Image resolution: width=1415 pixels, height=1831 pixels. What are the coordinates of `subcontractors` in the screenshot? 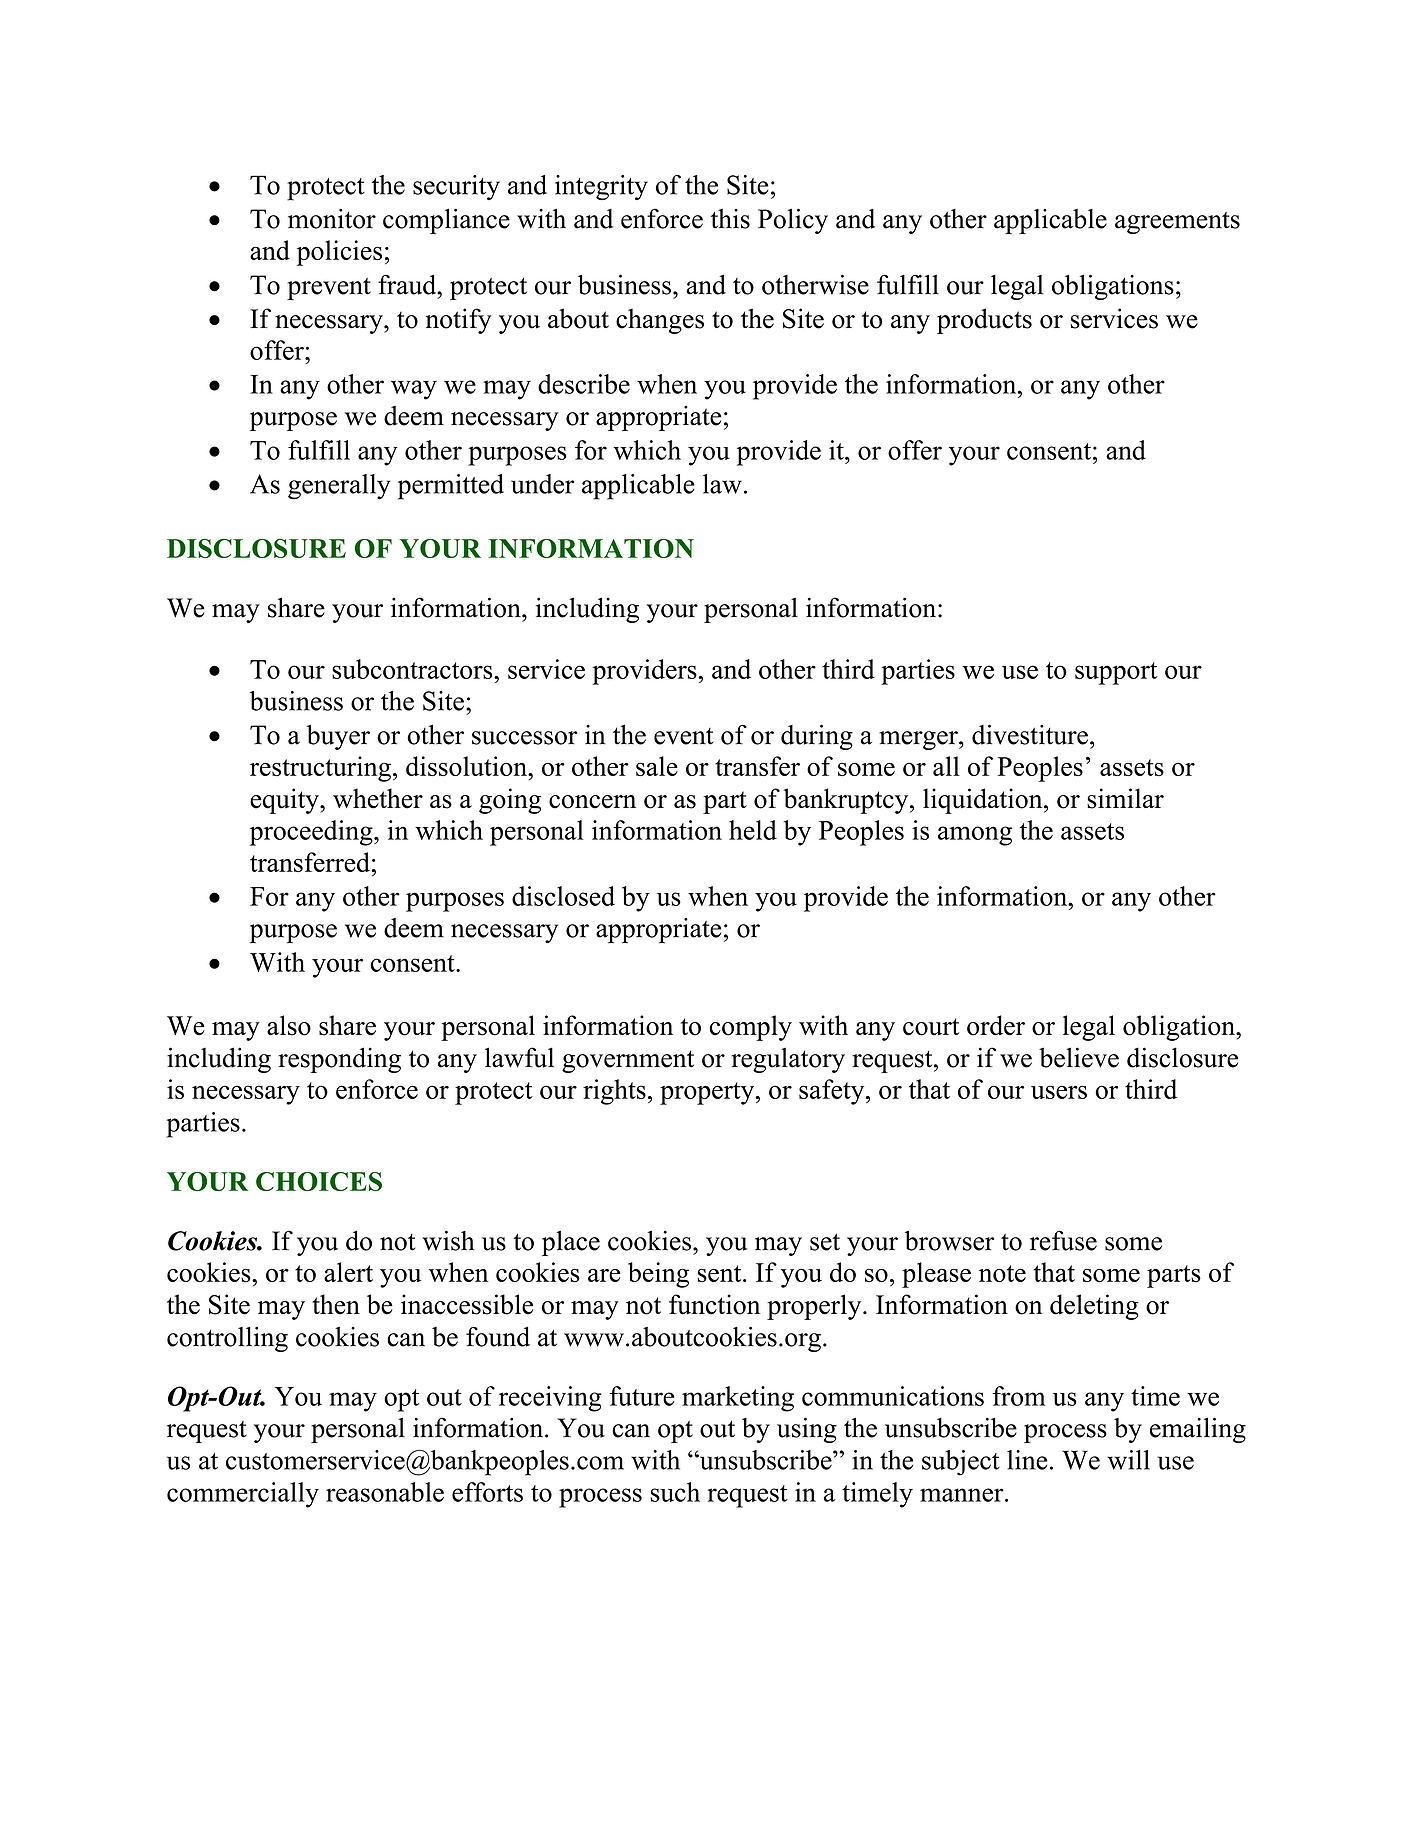 It's located at (413, 669).
